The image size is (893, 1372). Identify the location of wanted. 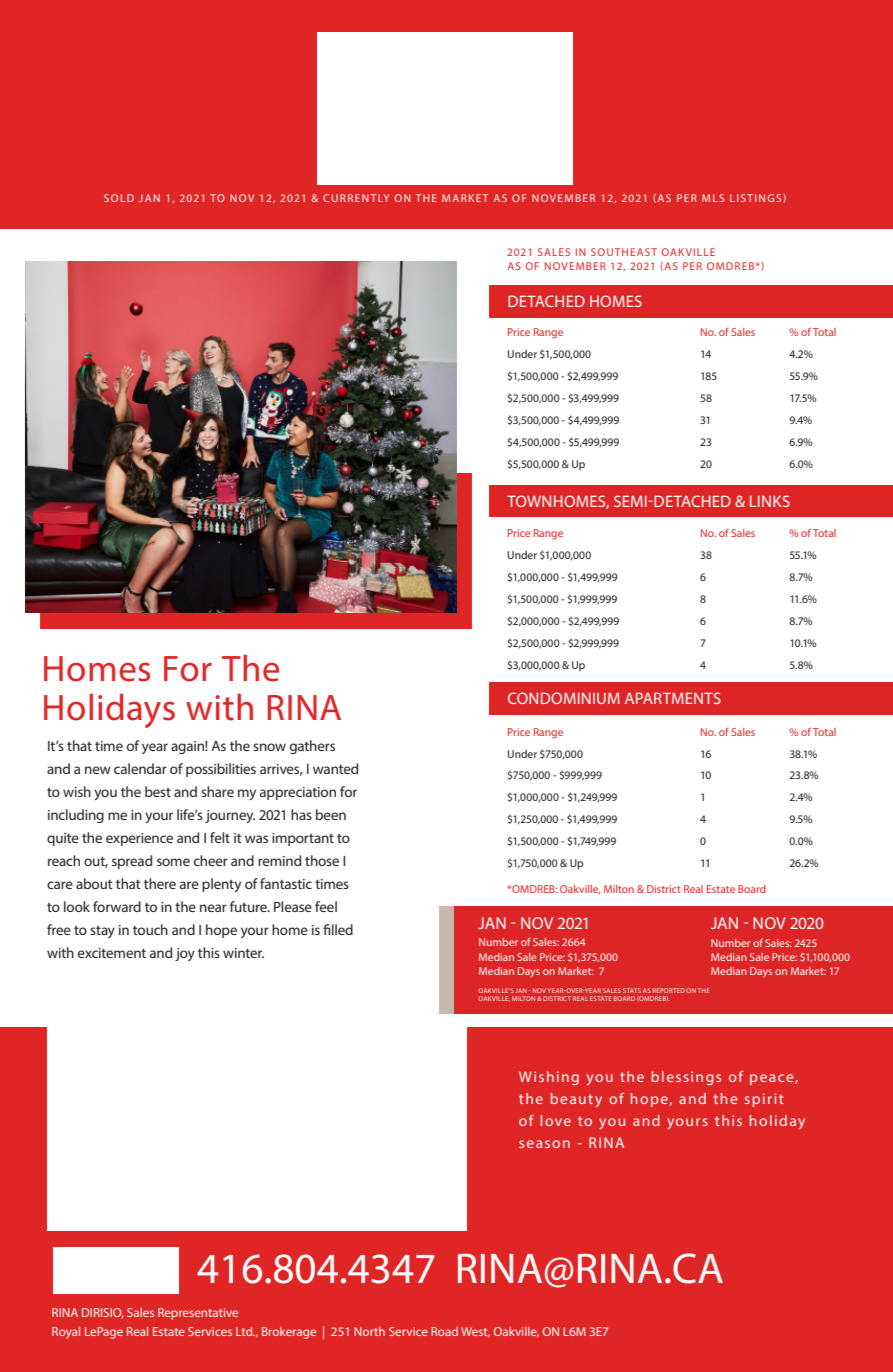
(335, 768).
